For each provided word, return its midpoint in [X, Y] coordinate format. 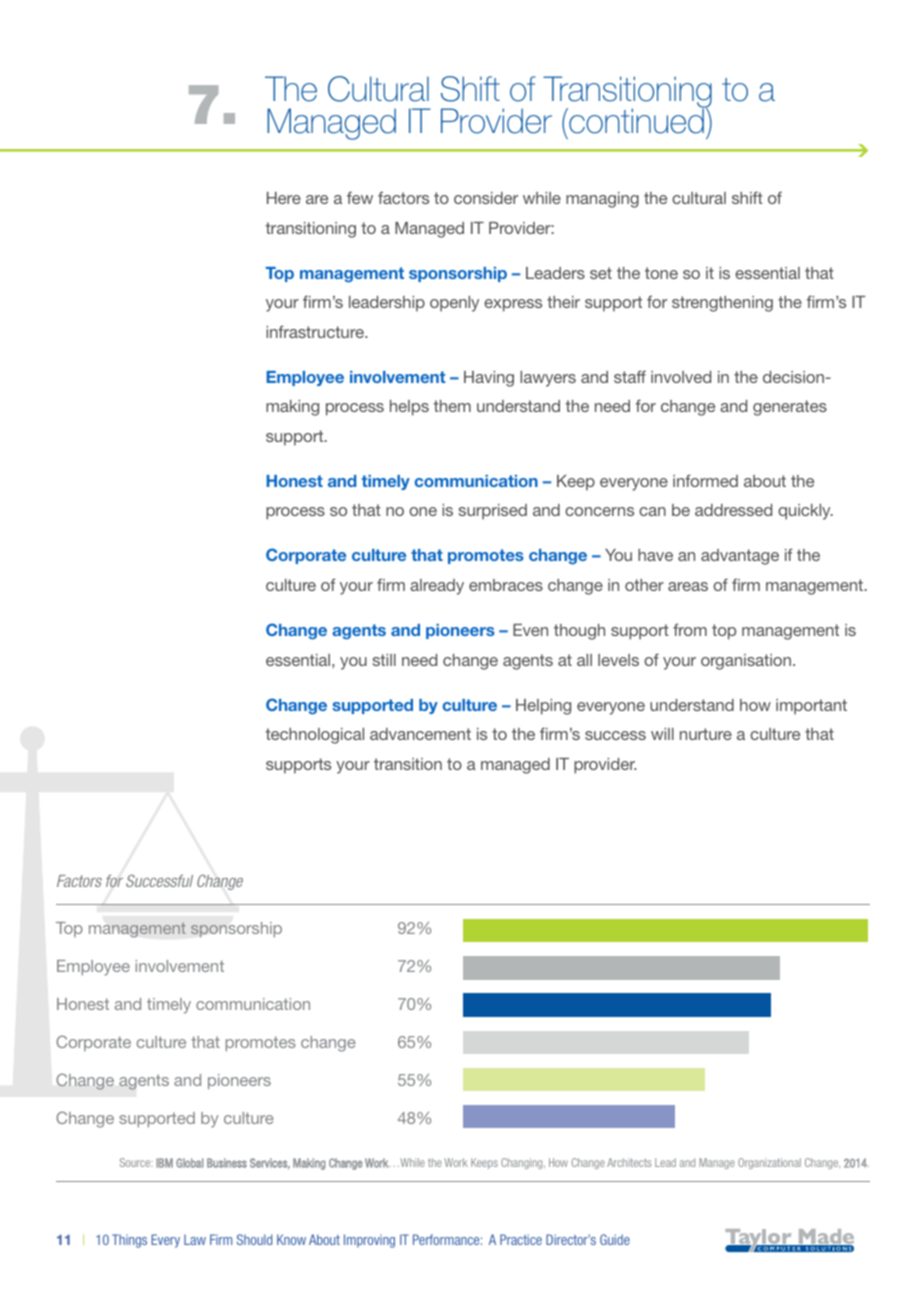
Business [227, 1163]
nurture [706, 734]
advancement [420, 734]
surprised [492, 512]
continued [636, 120]
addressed [733, 510]
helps [409, 408]
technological [314, 736]
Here [284, 198]
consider [486, 198]
